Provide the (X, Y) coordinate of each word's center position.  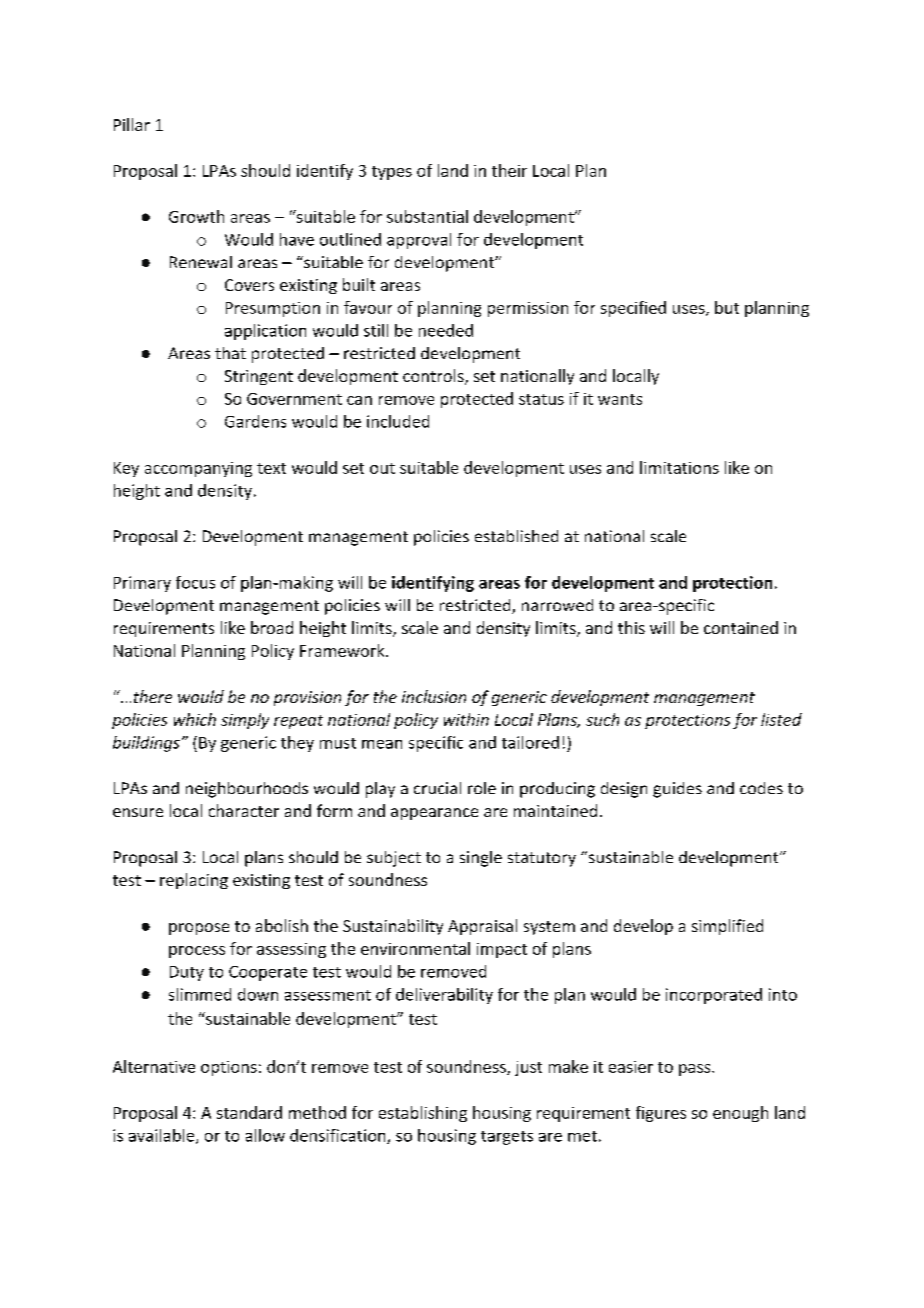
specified (633, 309)
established (516, 536)
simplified (727, 927)
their (509, 170)
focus (195, 582)
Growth (196, 216)
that (230, 353)
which (195, 719)
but (727, 307)
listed (781, 719)
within (466, 719)
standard (249, 1112)
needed (446, 330)
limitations (679, 467)
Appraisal (482, 927)
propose (199, 929)
